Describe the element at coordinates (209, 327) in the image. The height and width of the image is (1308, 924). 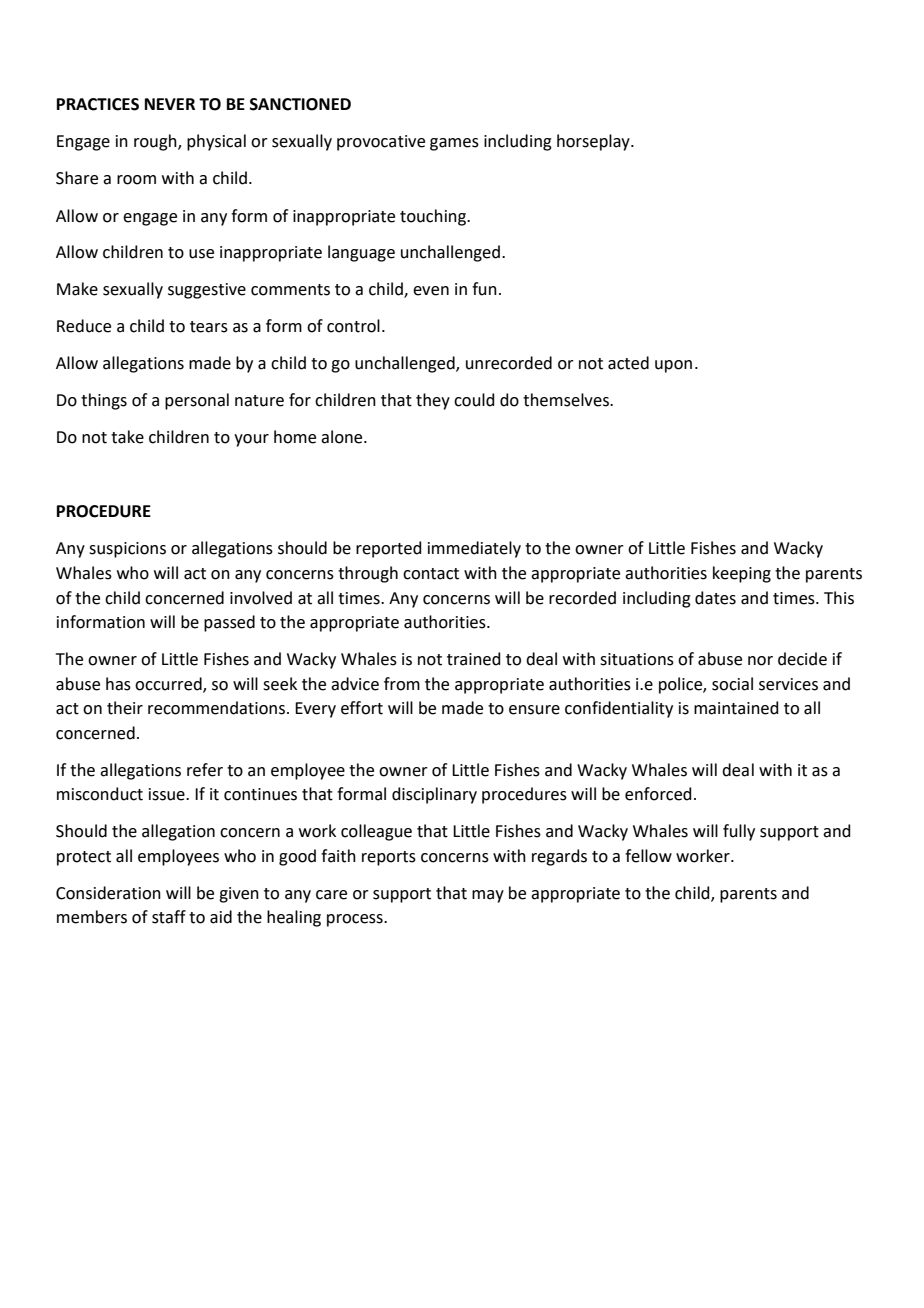
I see `tears` at that location.
